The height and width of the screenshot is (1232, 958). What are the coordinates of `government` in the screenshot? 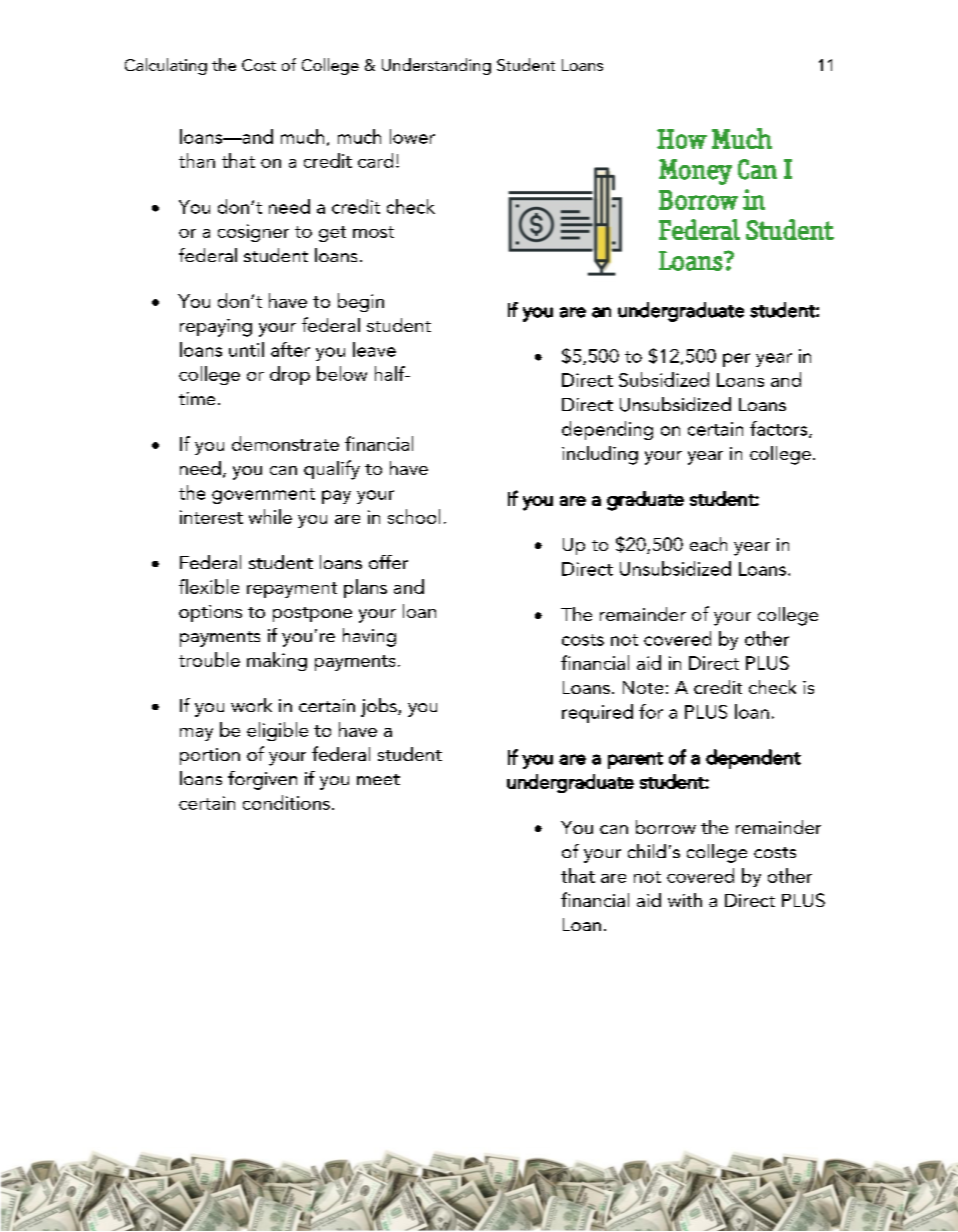 It's located at (263, 496).
